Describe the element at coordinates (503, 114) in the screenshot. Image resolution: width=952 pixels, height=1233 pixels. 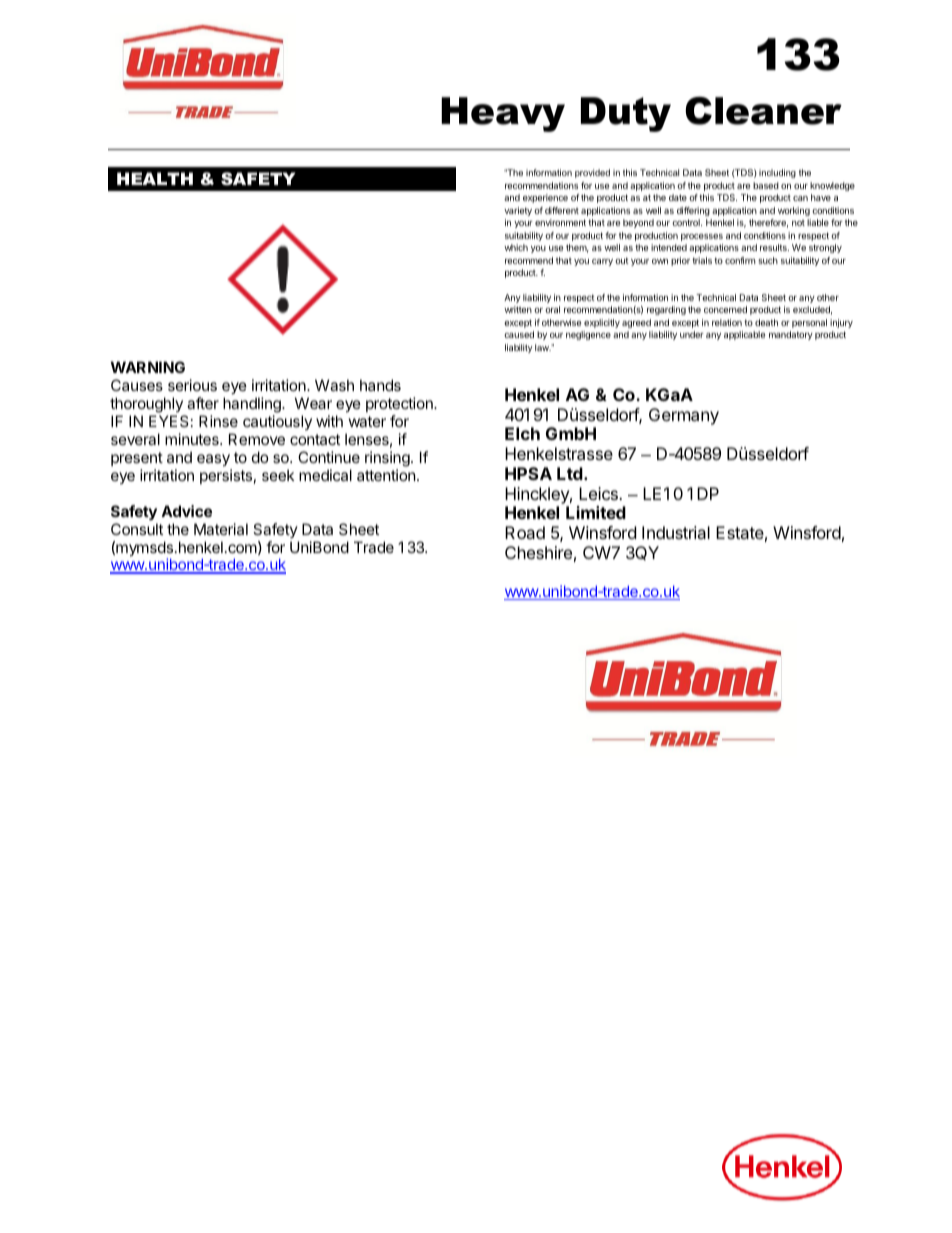
I see `Heavy` at that location.
